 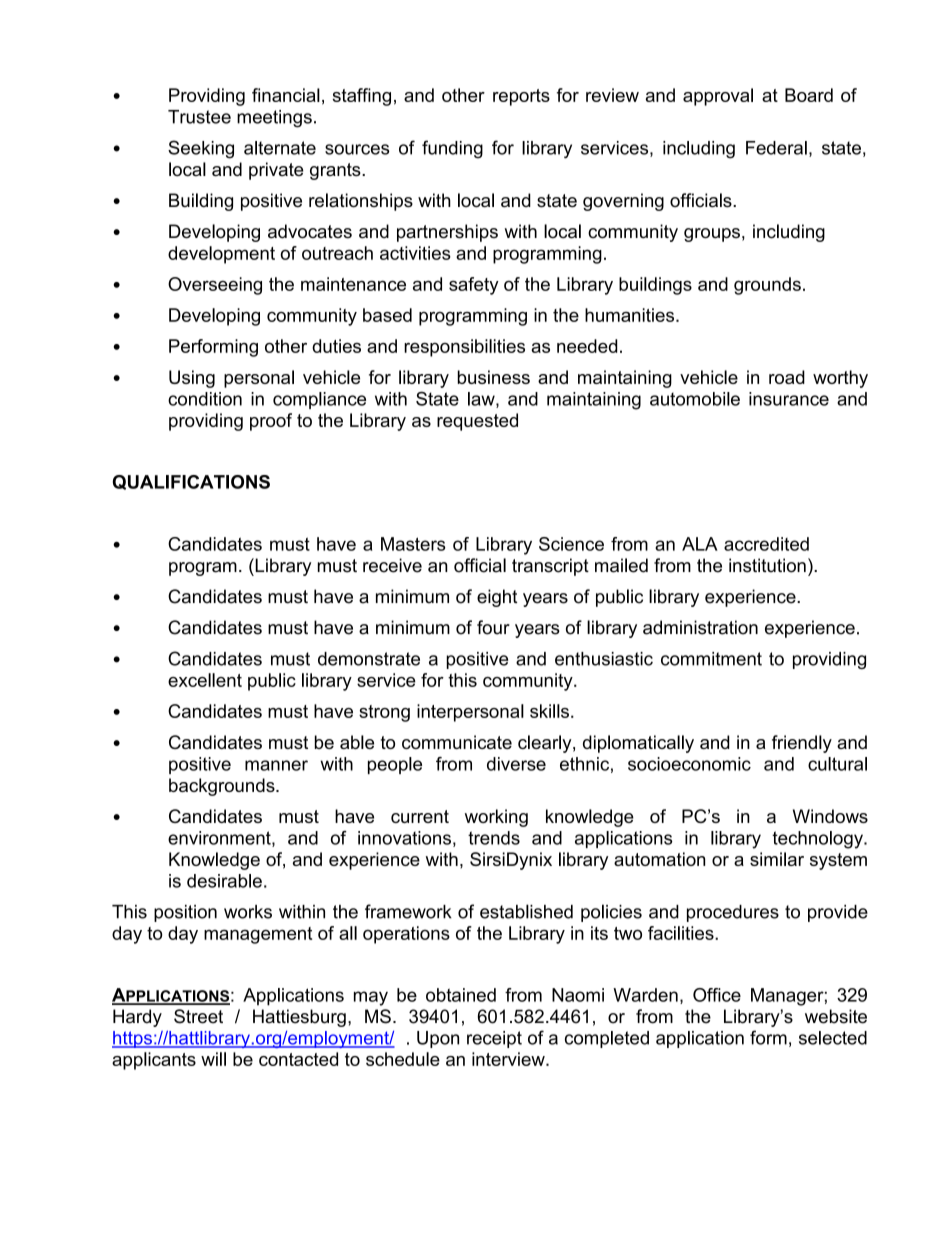 I want to click on reports, so click(x=521, y=97).
